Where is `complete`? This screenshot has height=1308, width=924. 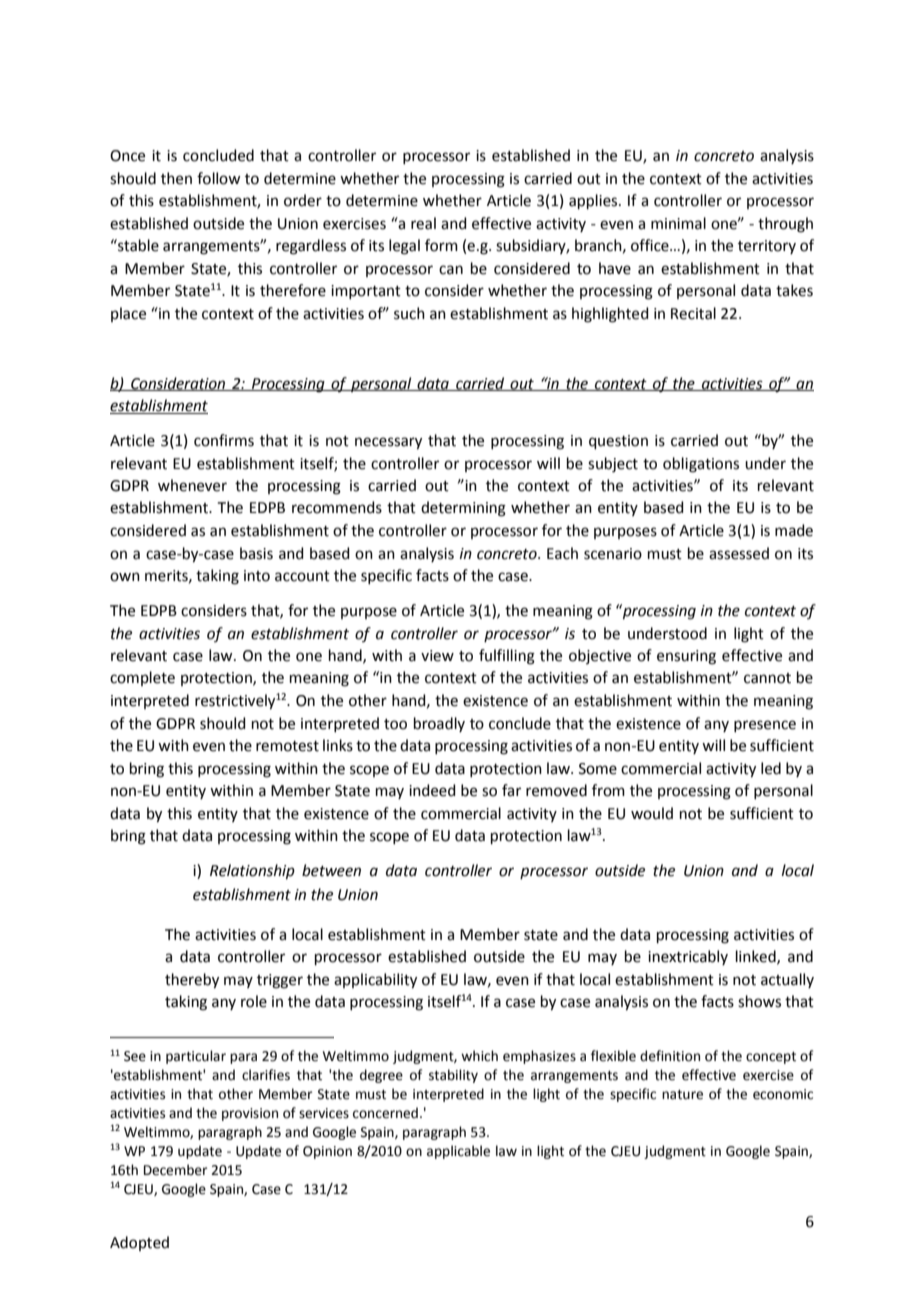
complete is located at coordinates (142, 678).
